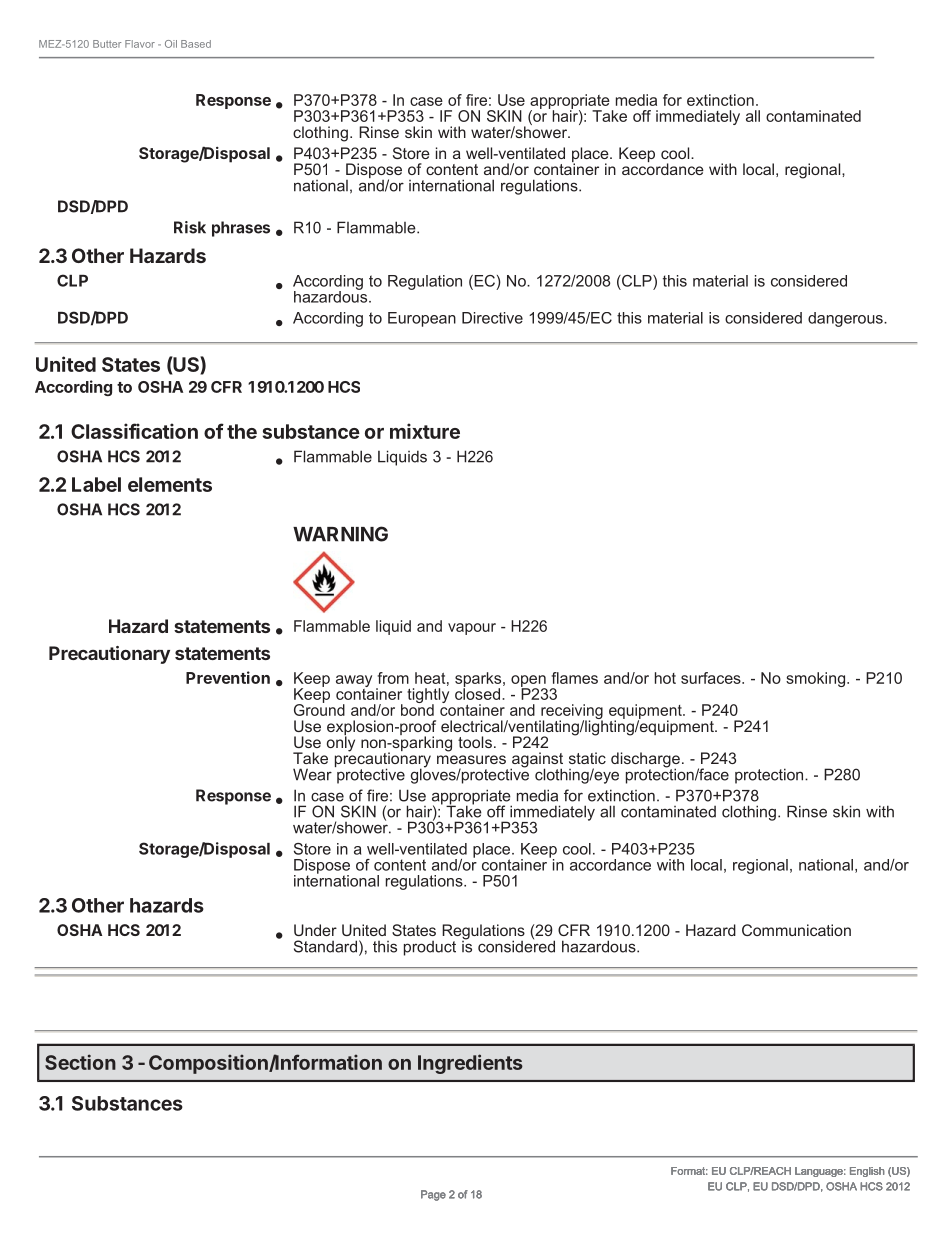  I want to click on European, so click(422, 319).
